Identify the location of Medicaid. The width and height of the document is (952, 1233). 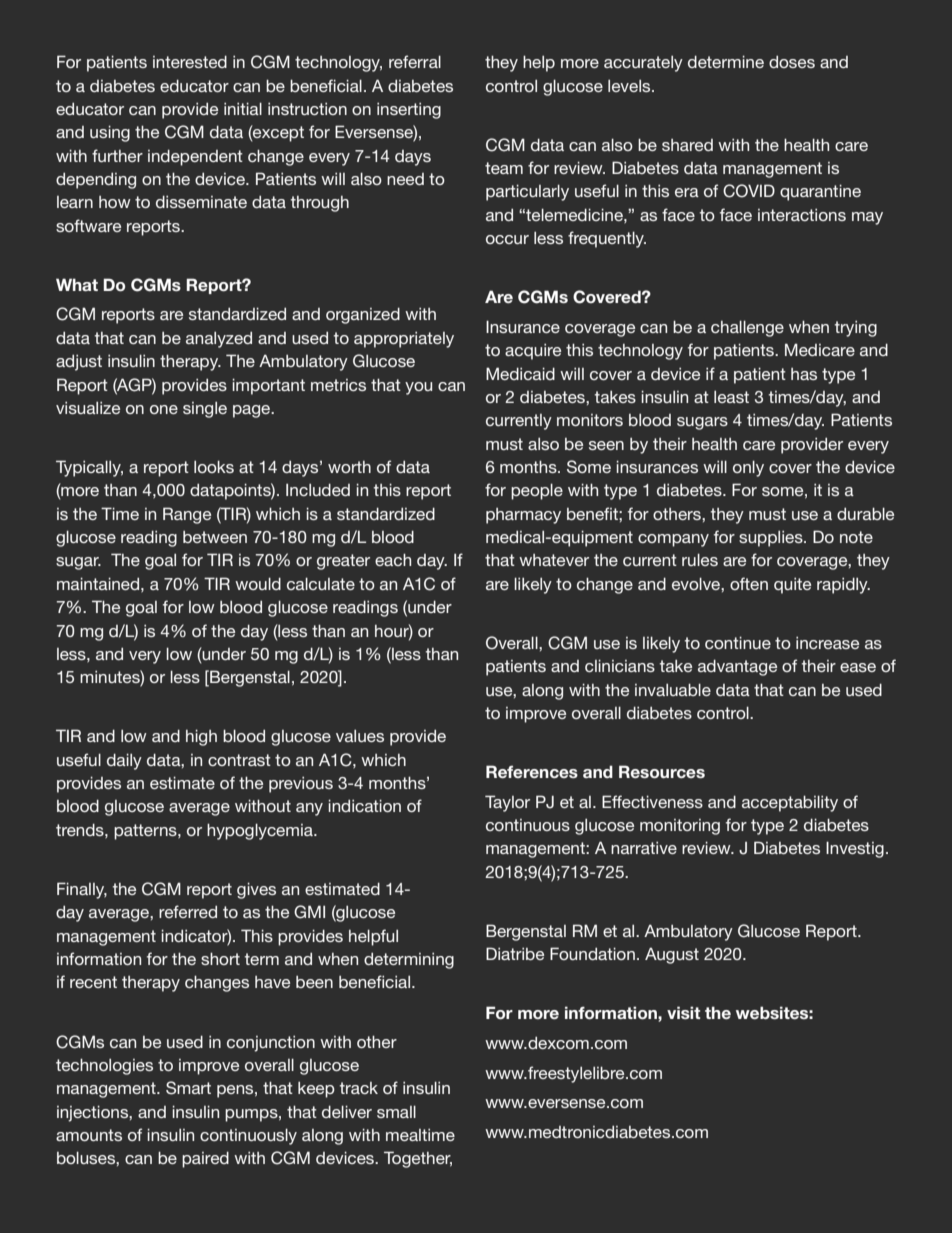
(520, 373).
